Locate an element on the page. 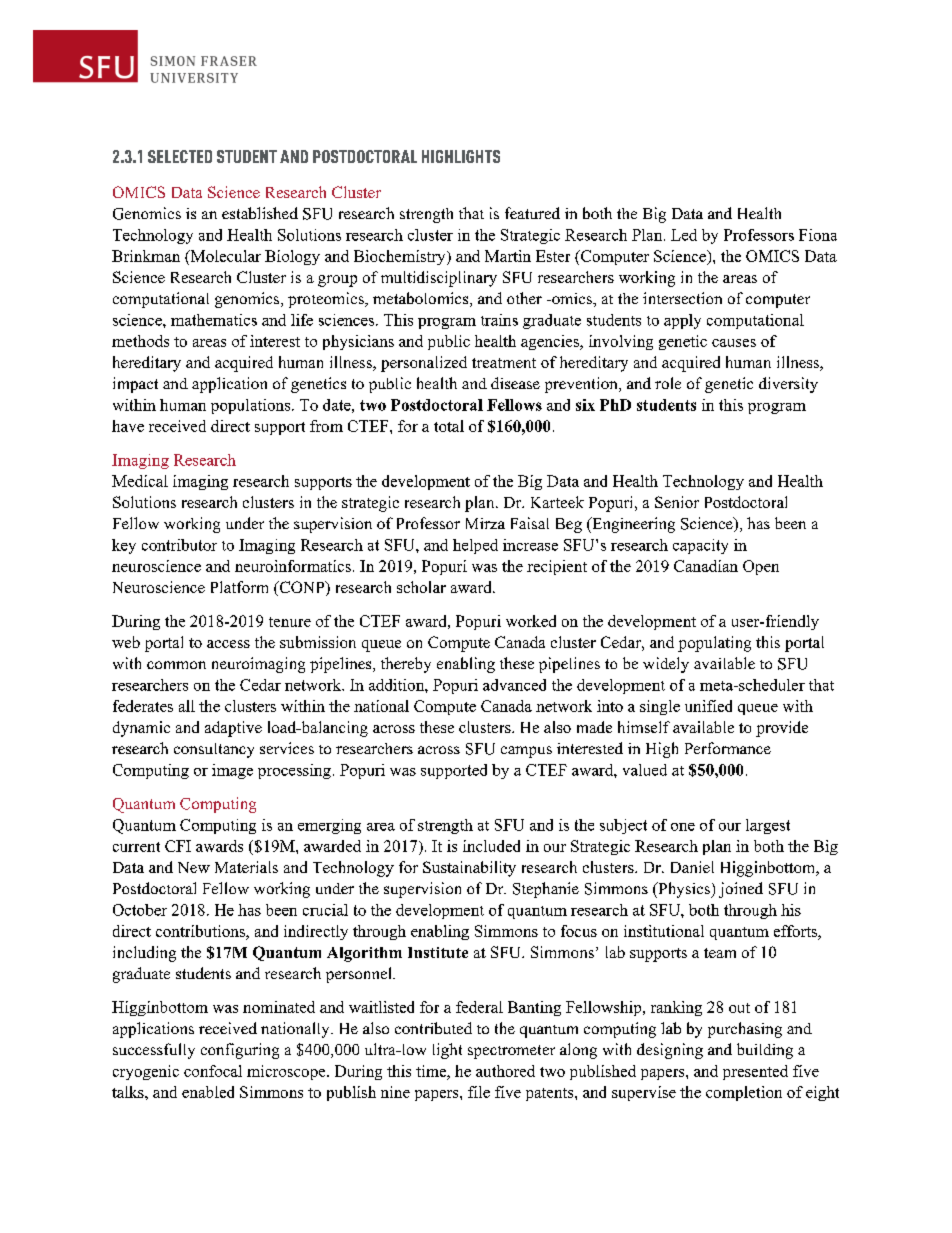  image is located at coordinates (232, 771).
